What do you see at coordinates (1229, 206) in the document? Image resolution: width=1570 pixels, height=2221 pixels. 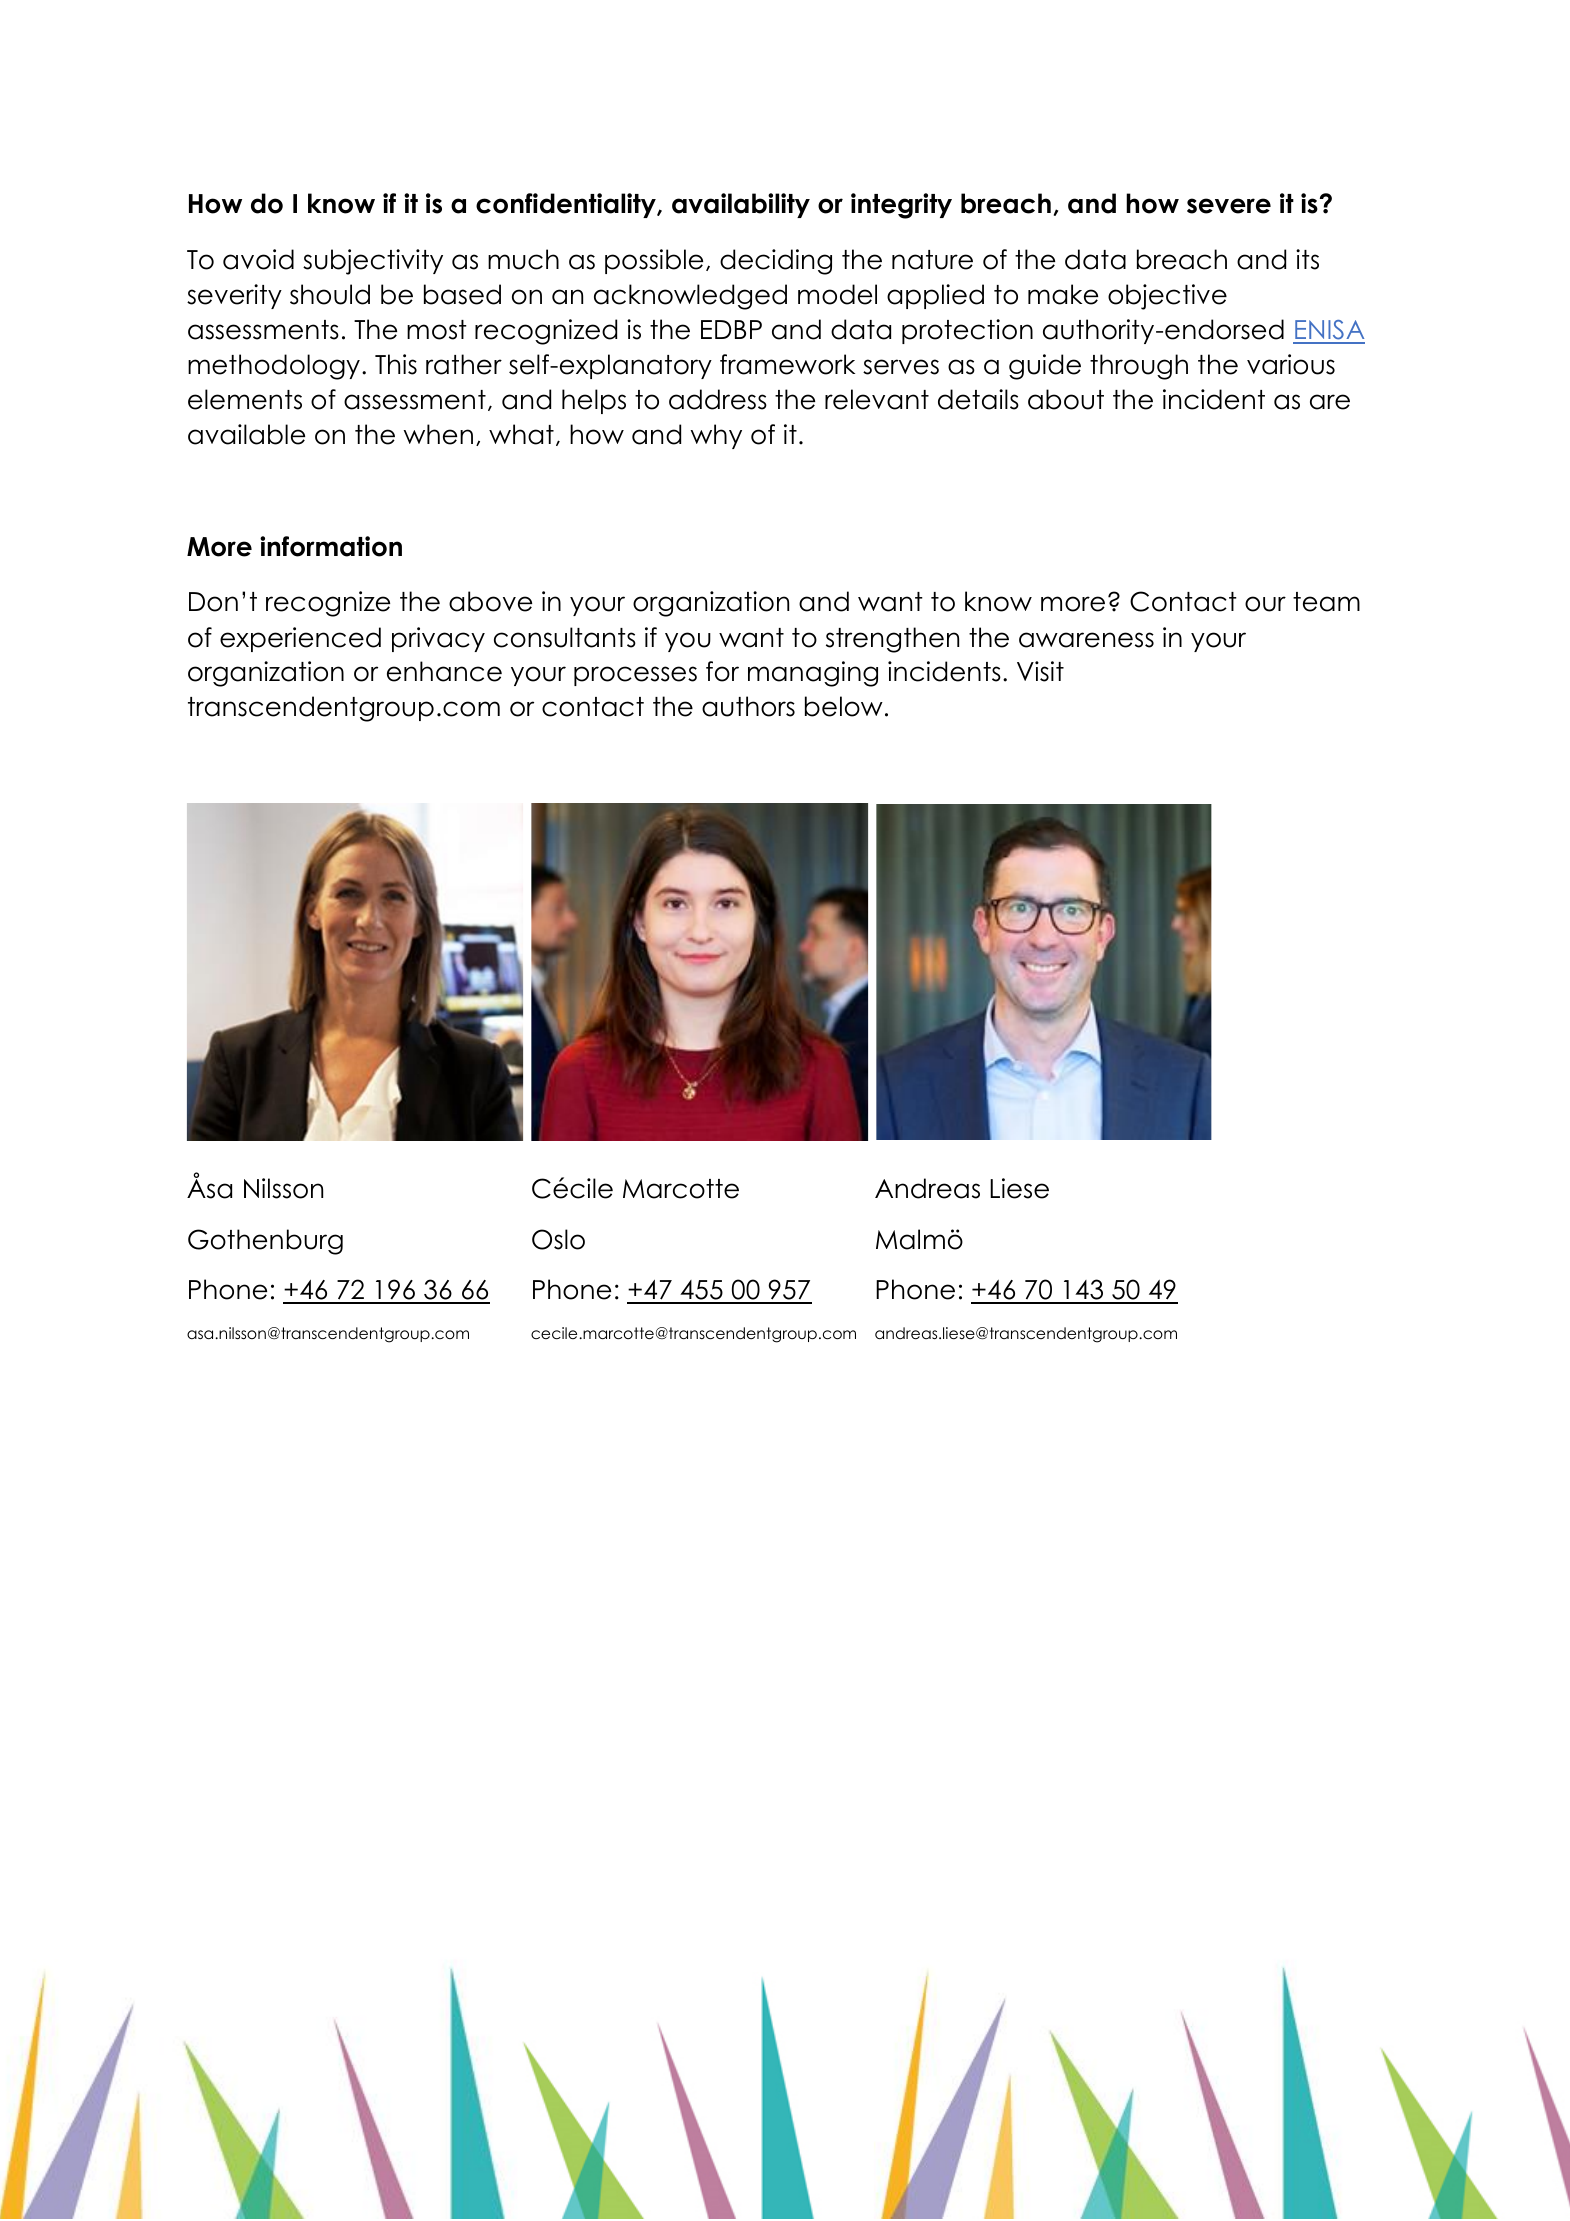 I see `severe` at bounding box center [1229, 206].
